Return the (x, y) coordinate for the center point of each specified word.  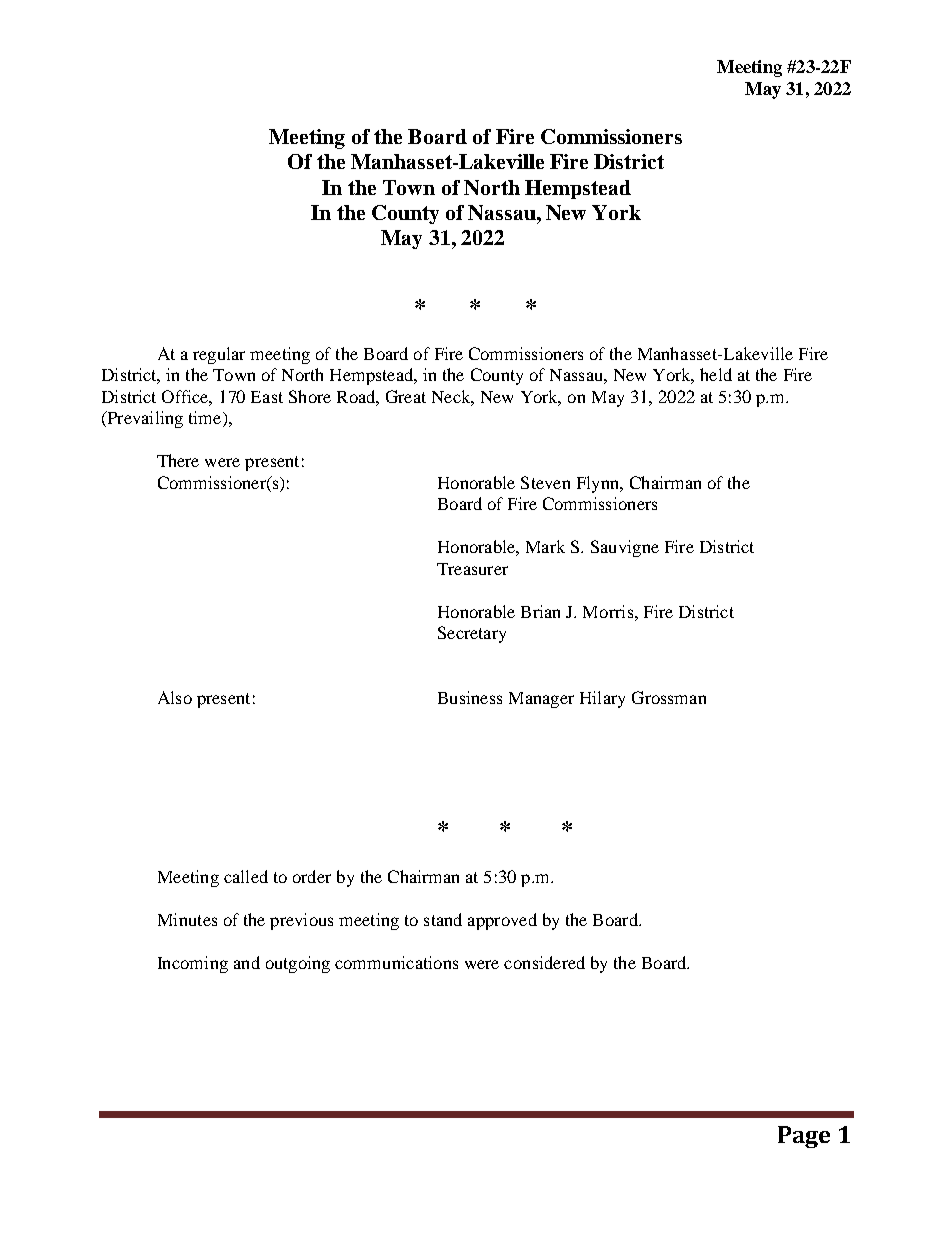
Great (406, 396)
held (716, 374)
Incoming (193, 964)
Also (175, 697)
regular (219, 355)
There (178, 460)
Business (470, 697)
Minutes (187, 919)
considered (544, 962)
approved (502, 921)
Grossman (669, 697)
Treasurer (472, 569)
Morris (609, 611)
